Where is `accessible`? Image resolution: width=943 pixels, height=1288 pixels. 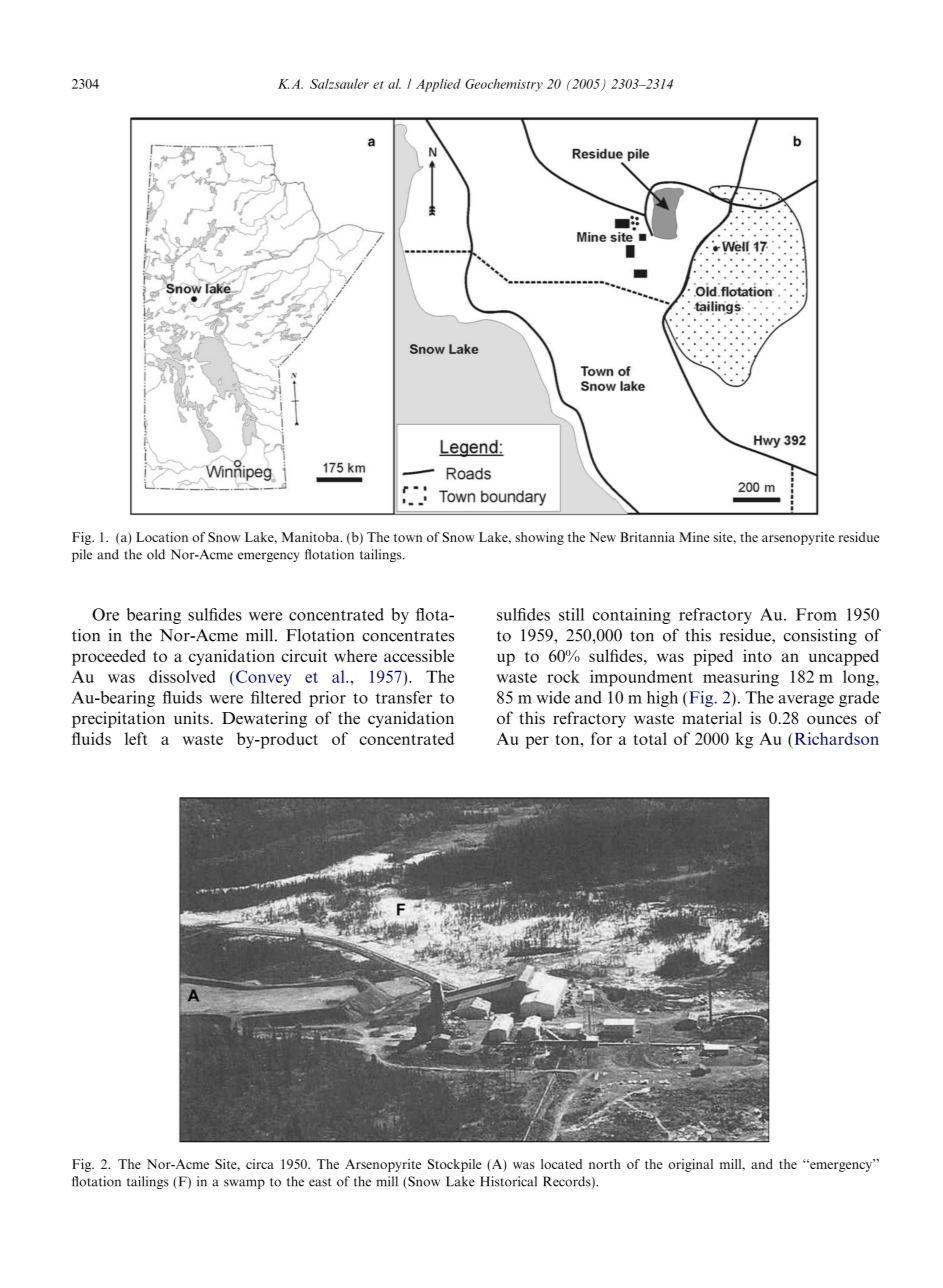
accessible is located at coordinates (419, 655).
